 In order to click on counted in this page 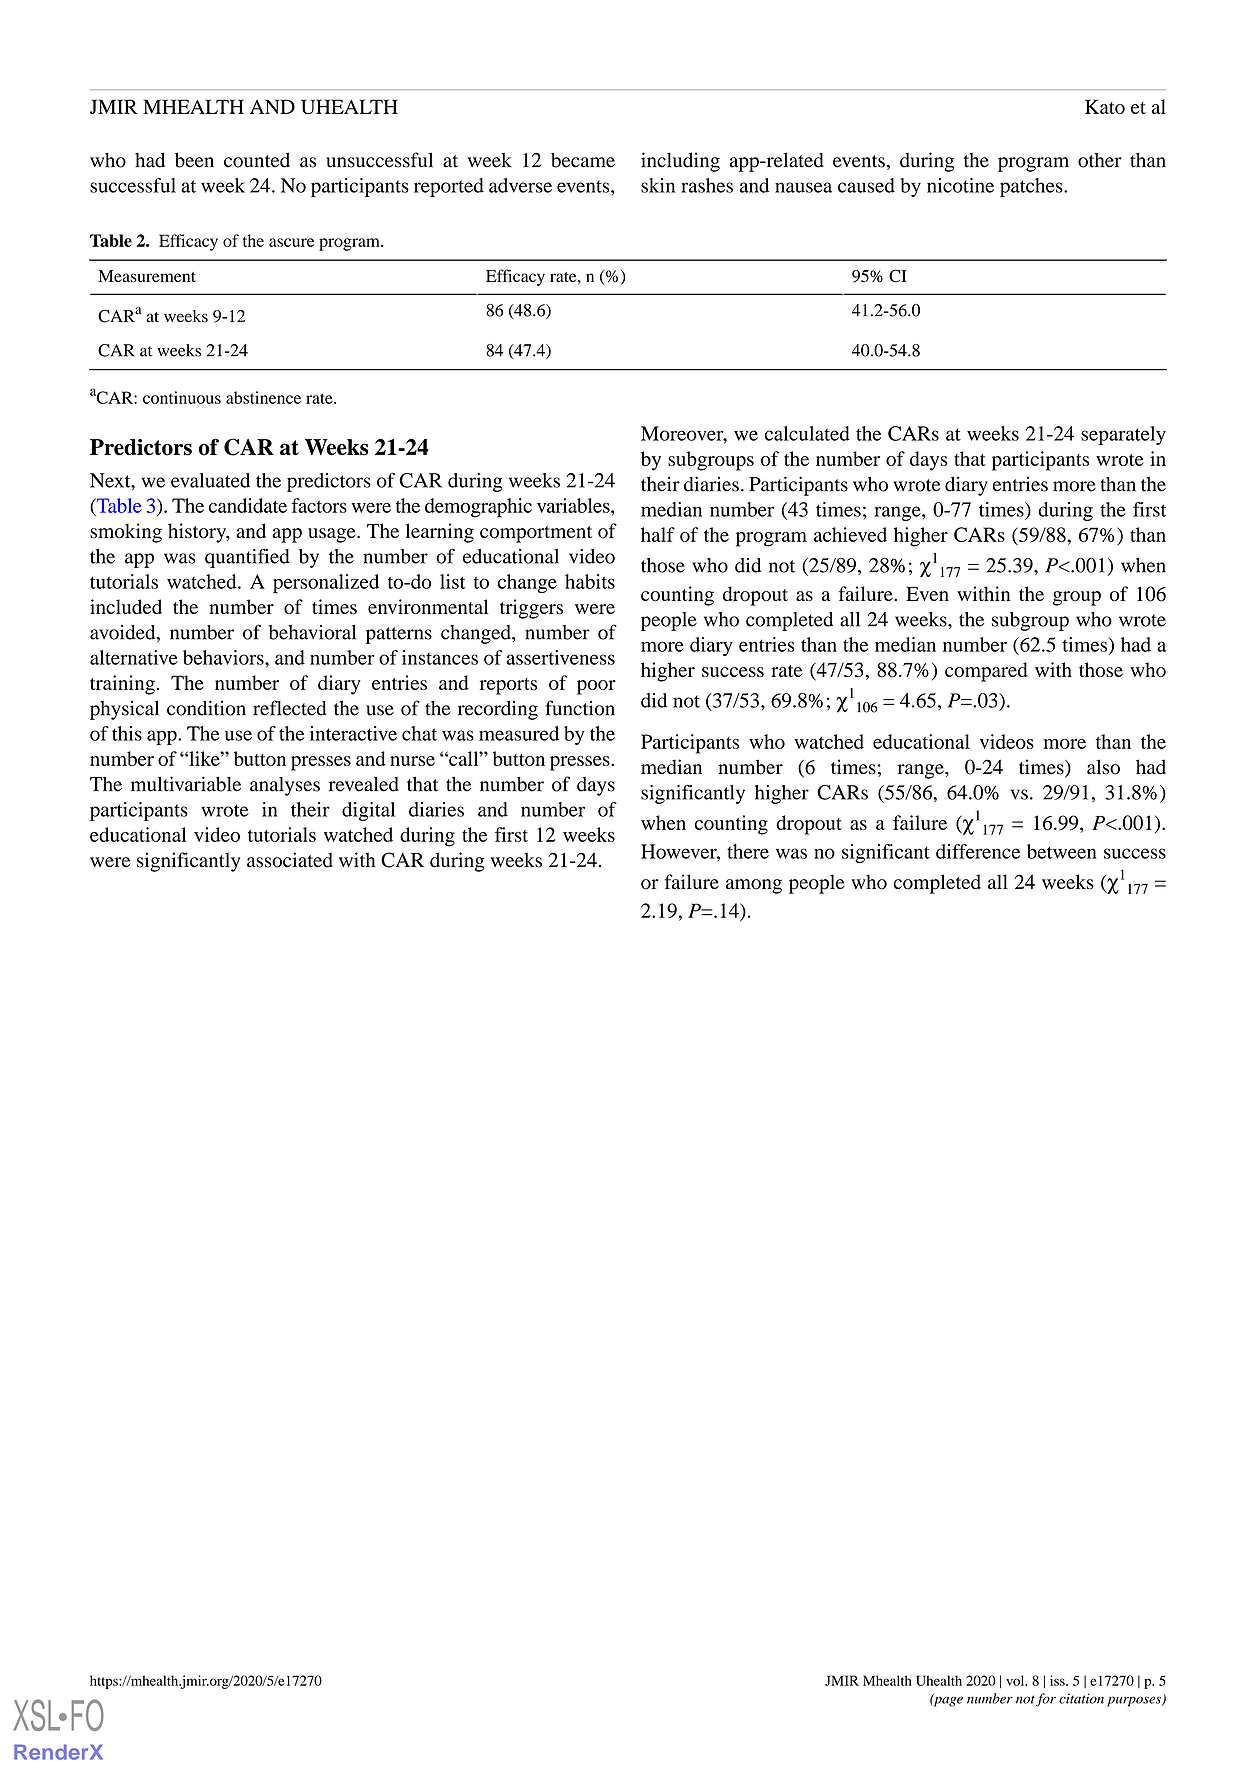, I will do `click(257, 160)`.
